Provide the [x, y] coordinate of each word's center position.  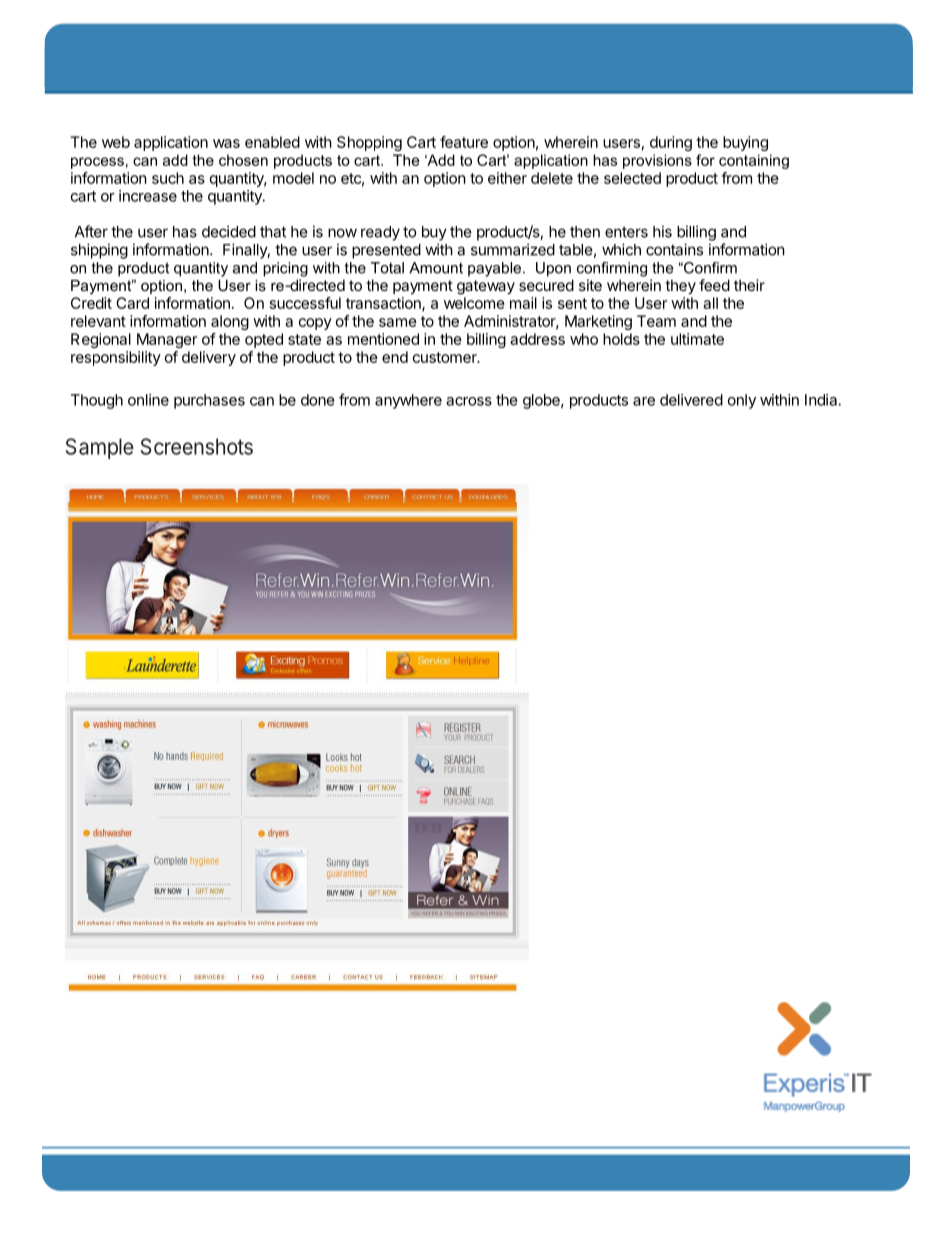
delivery [209, 358]
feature [464, 142]
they [680, 286]
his [662, 231]
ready [380, 233]
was [226, 143]
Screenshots [197, 446]
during [671, 143]
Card [132, 303]
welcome [474, 303]
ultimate [697, 339]
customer [446, 357]
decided [229, 231]
